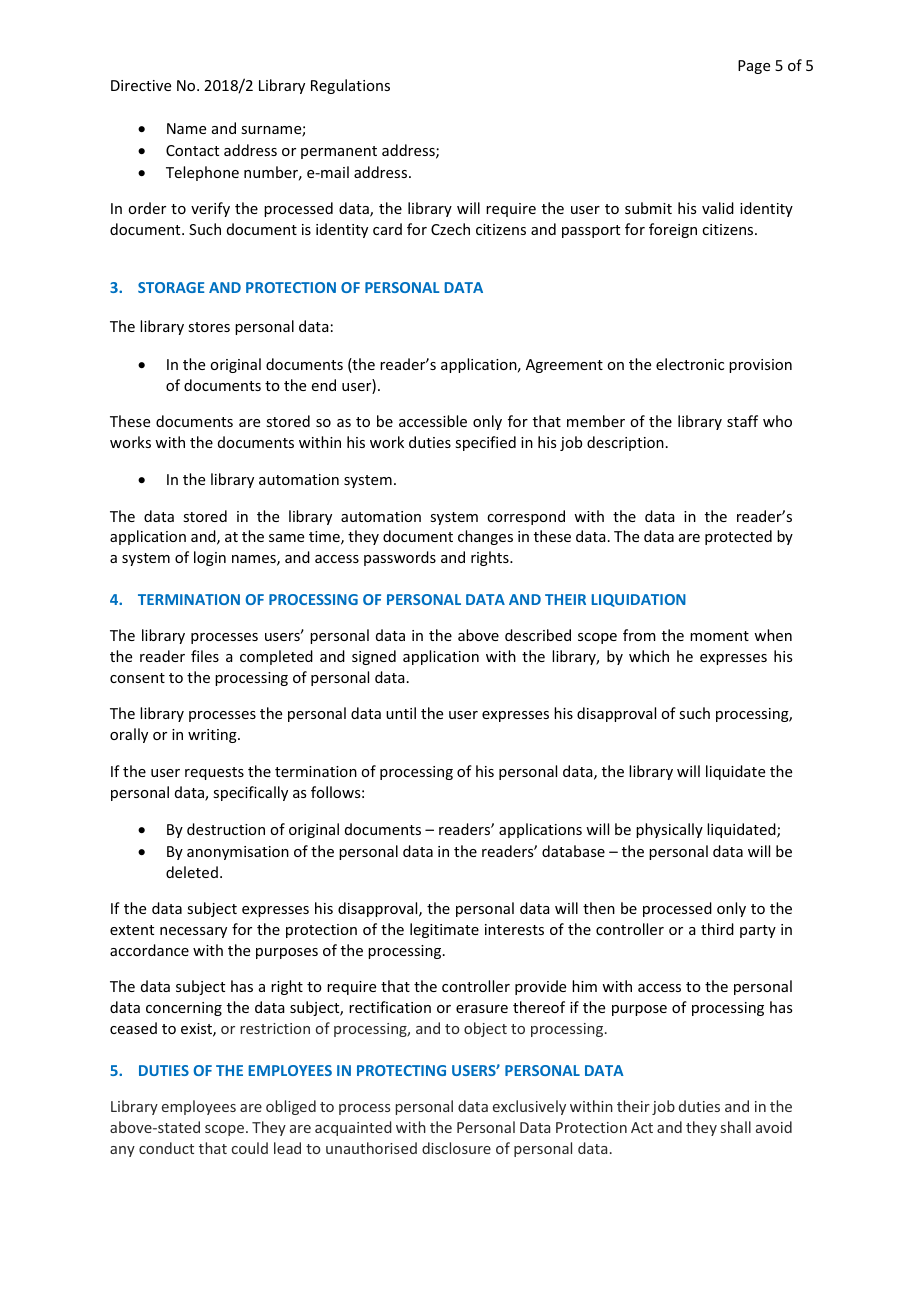 The width and height of the screenshot is (924, 1308). I want to click on conduct, so click(166, 1148).
